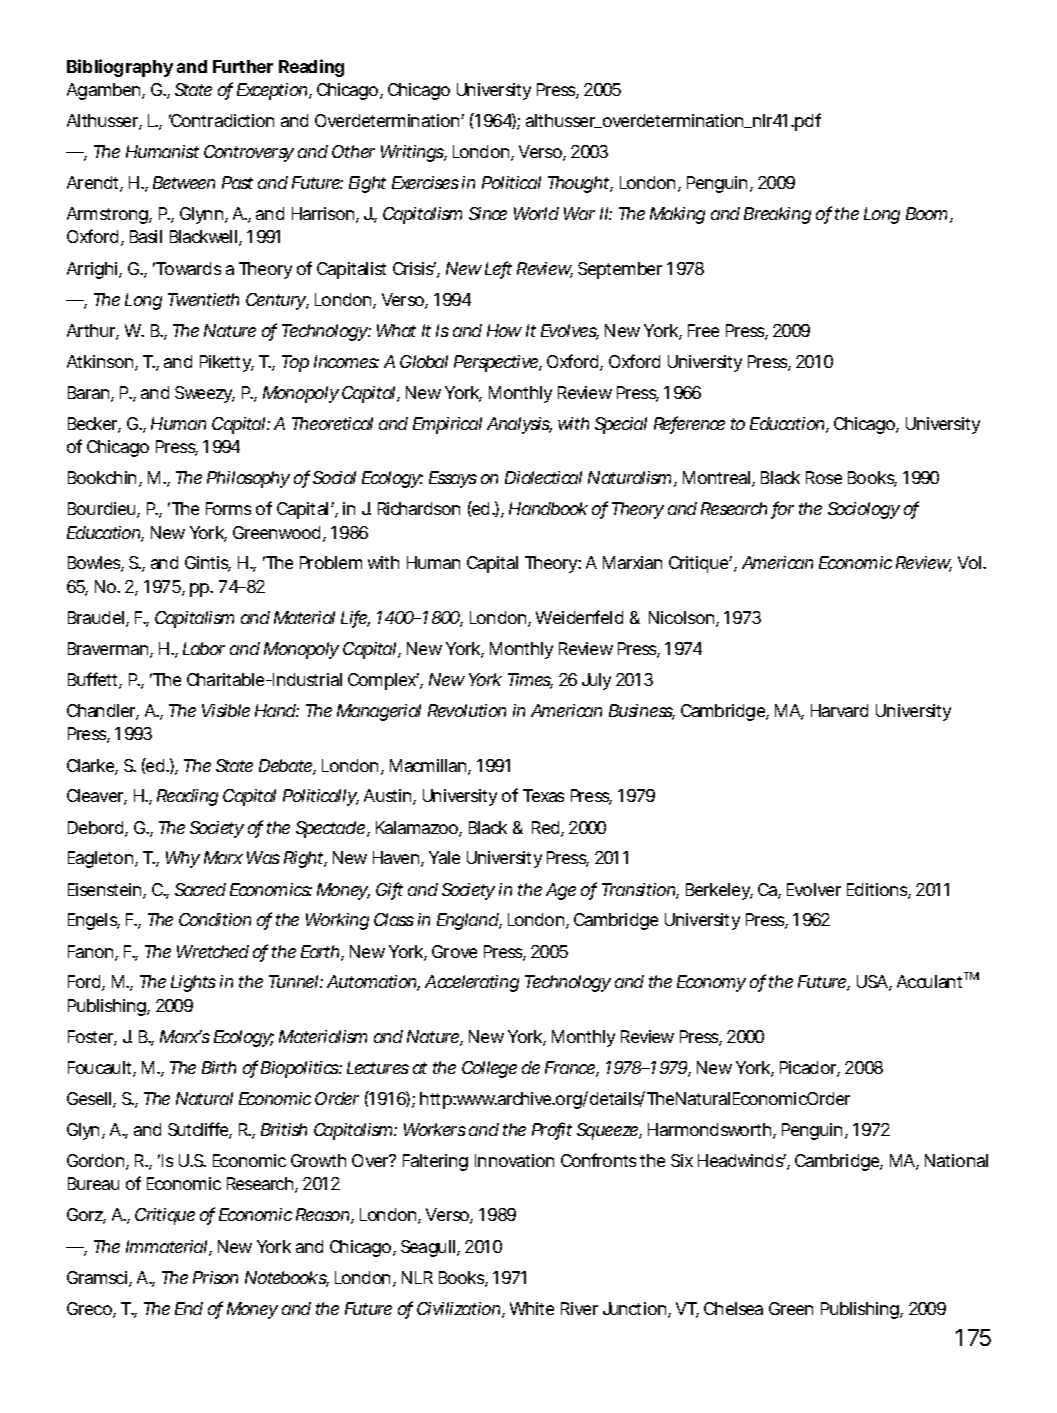 The height and width of the screenshot is (1413, 1057). I want to click on Further, so click(243, 66).
